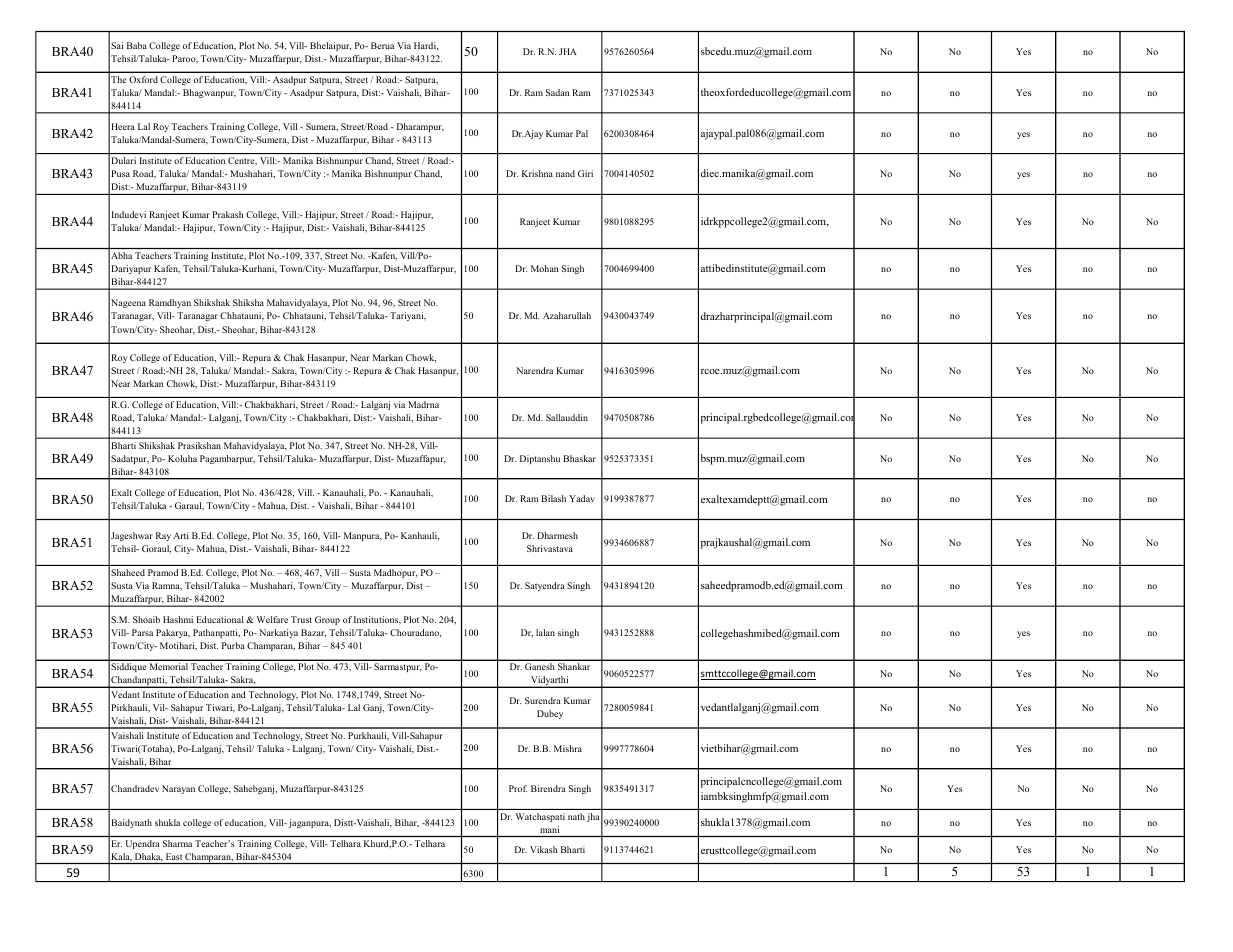 The width and height of the document is (1233, 952). I want to click on Mohan, so click(544, 268).
